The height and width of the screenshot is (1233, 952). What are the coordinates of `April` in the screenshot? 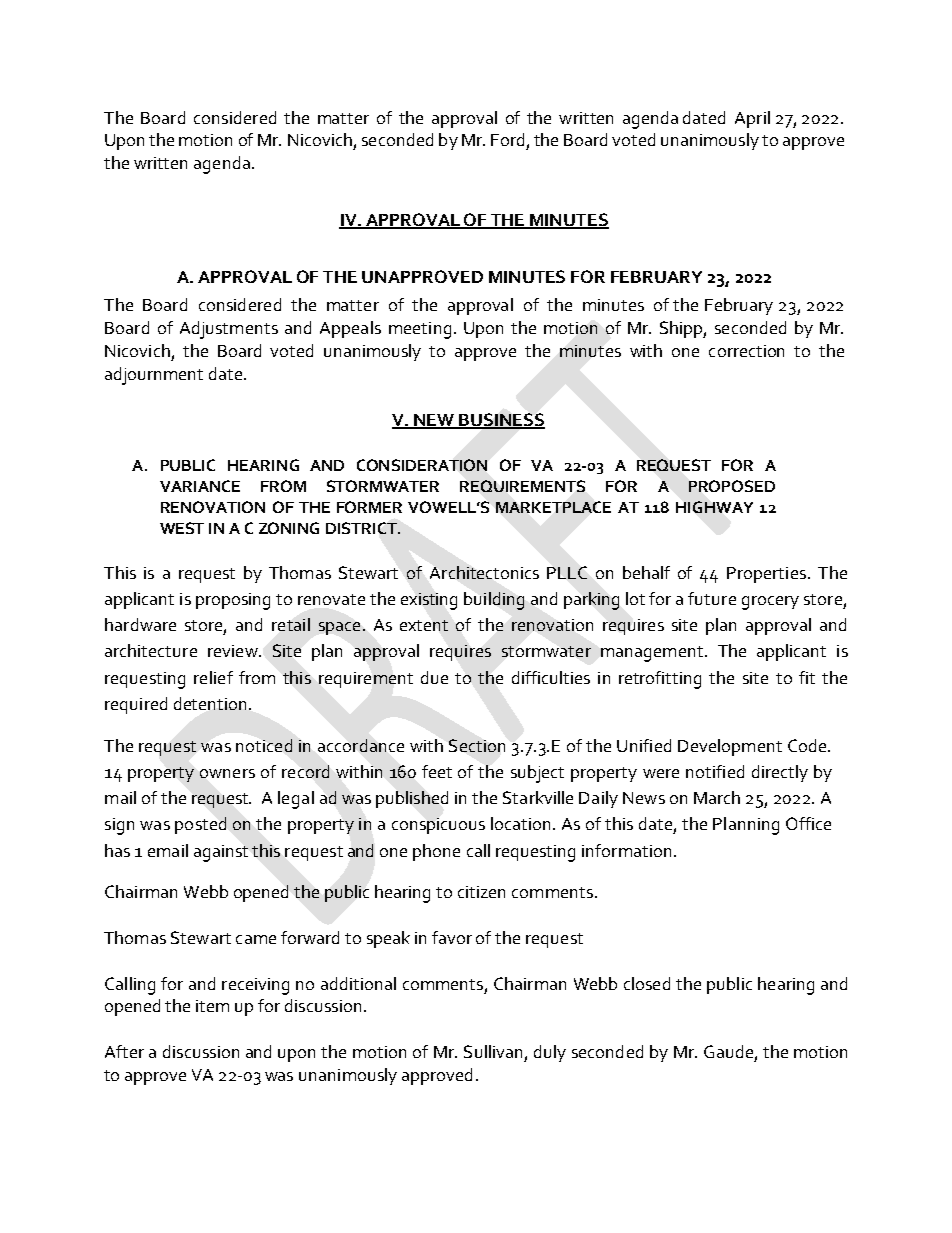 It's located at (752, 119).
